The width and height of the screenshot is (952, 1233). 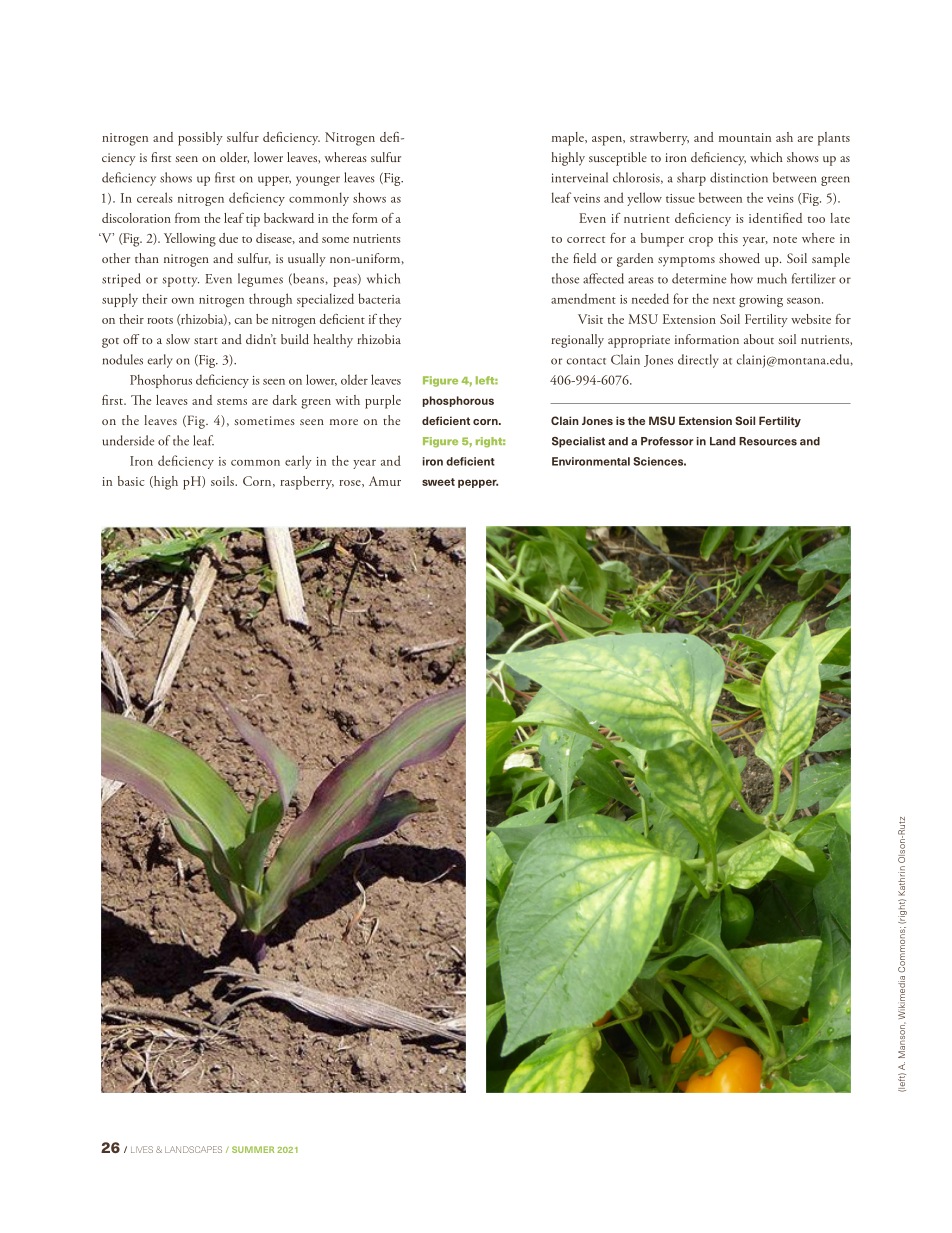 What do you see at coordinates (253, 1149) in the screenshot?
I see `SUMMER` at bounding box center [253, 1149].
